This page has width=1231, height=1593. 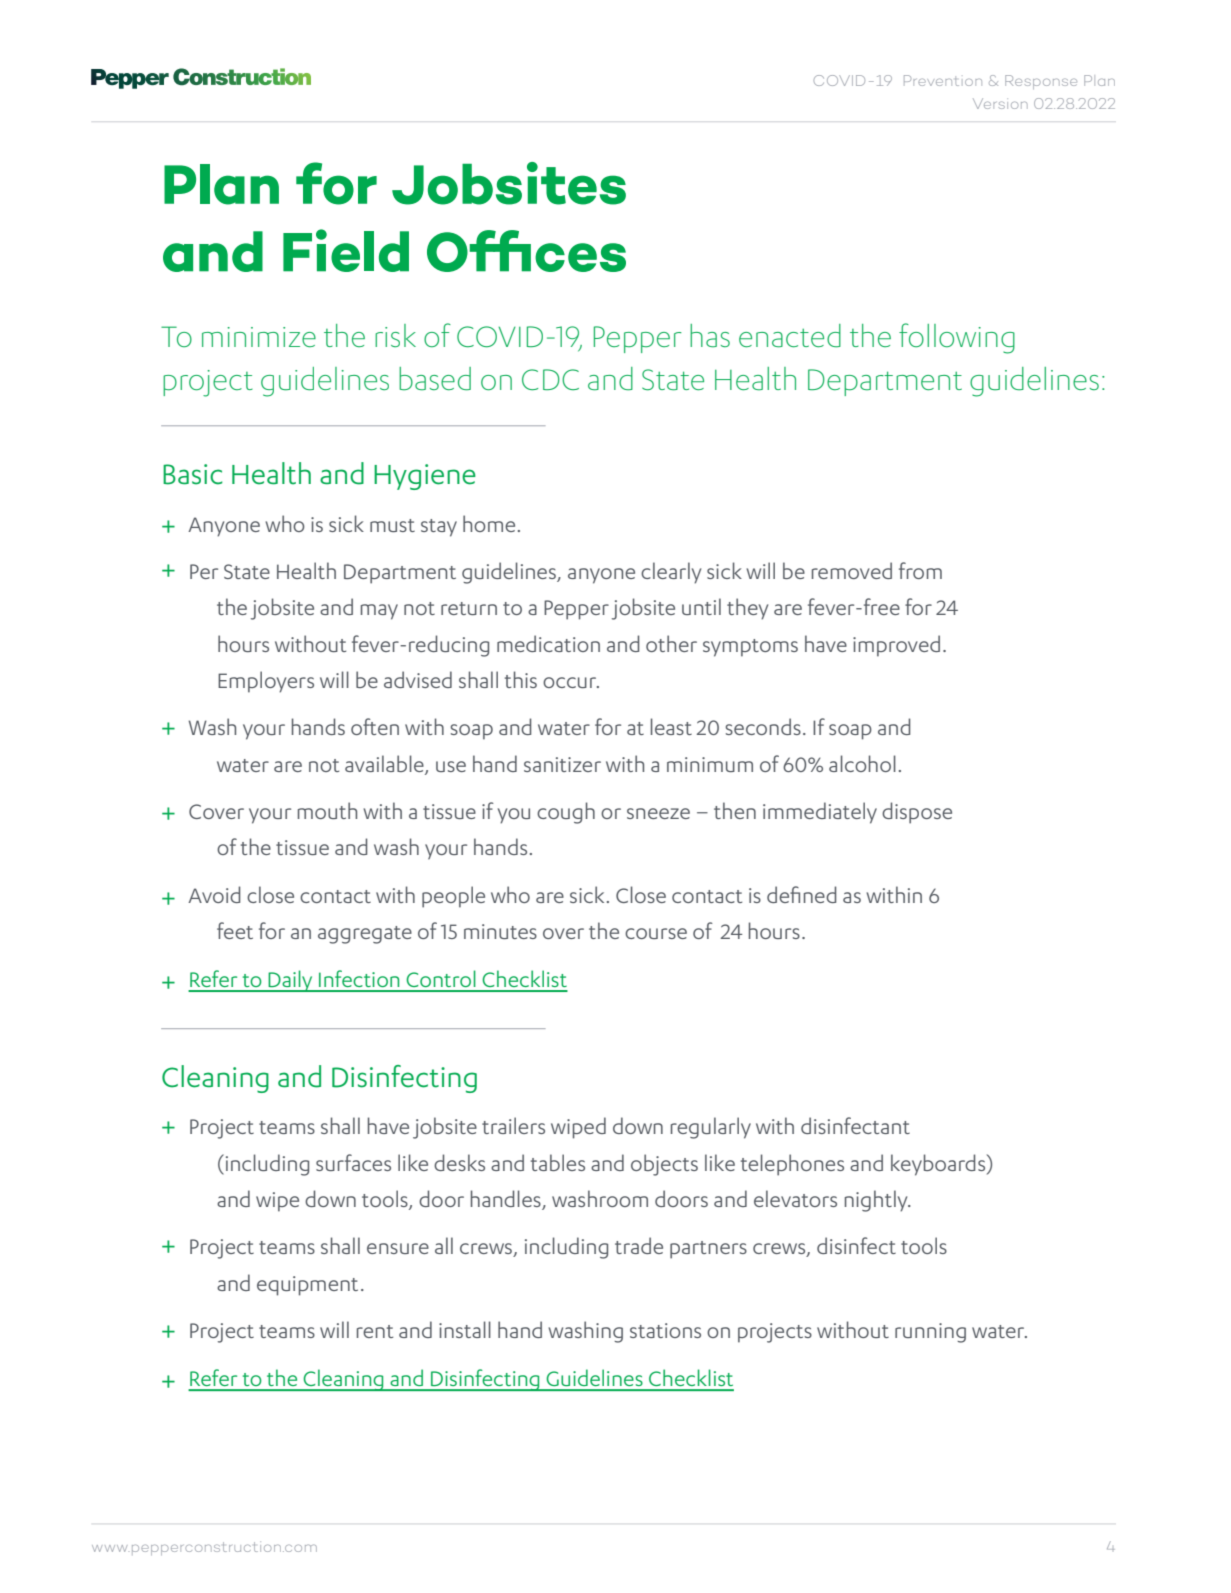 What do you see at coordinates (711, 1128) in the page?
I see `regularly` at bounding box center [711, 1128].
